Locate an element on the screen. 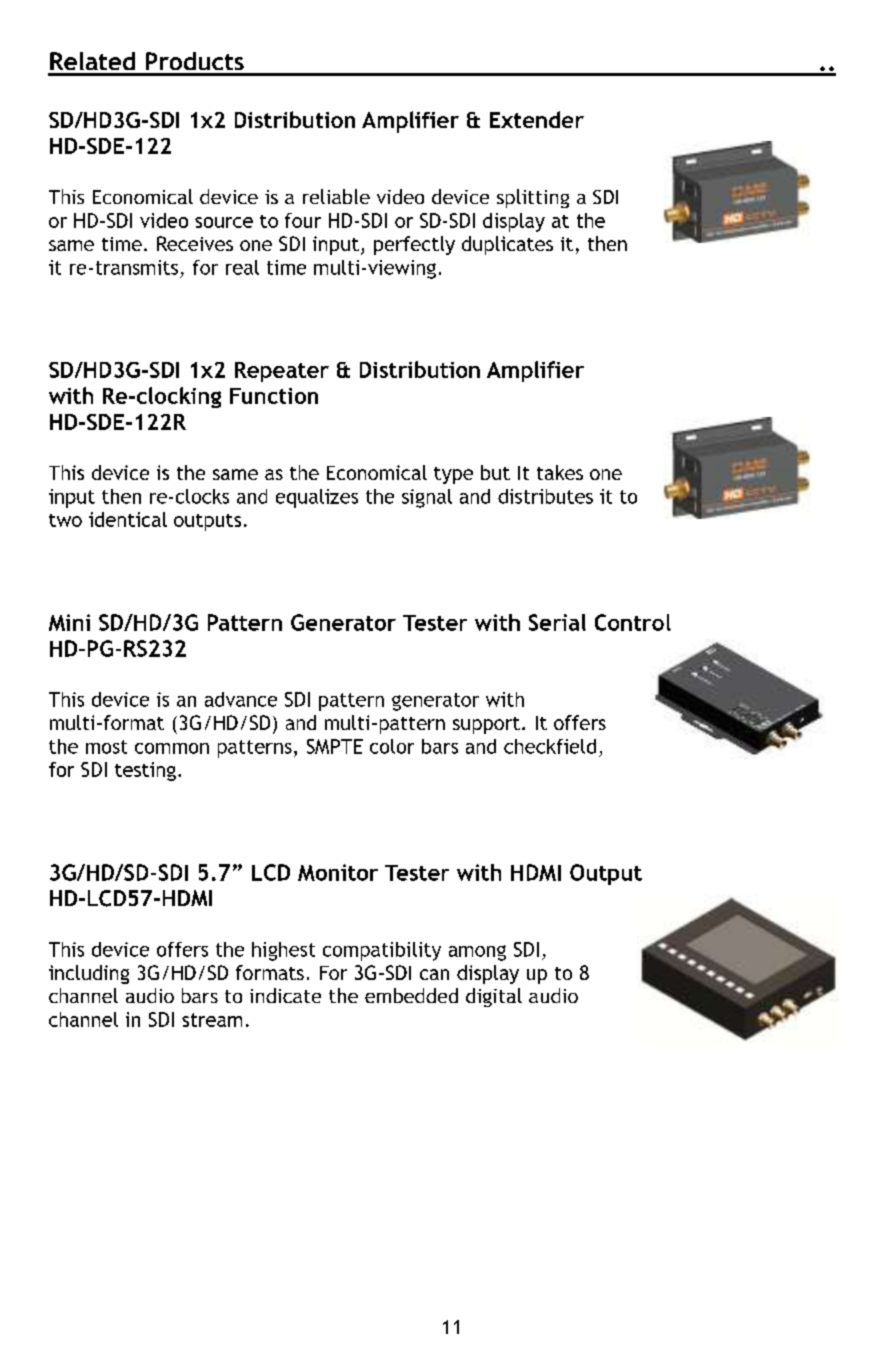  identical is located at coordinates (128, 519).
